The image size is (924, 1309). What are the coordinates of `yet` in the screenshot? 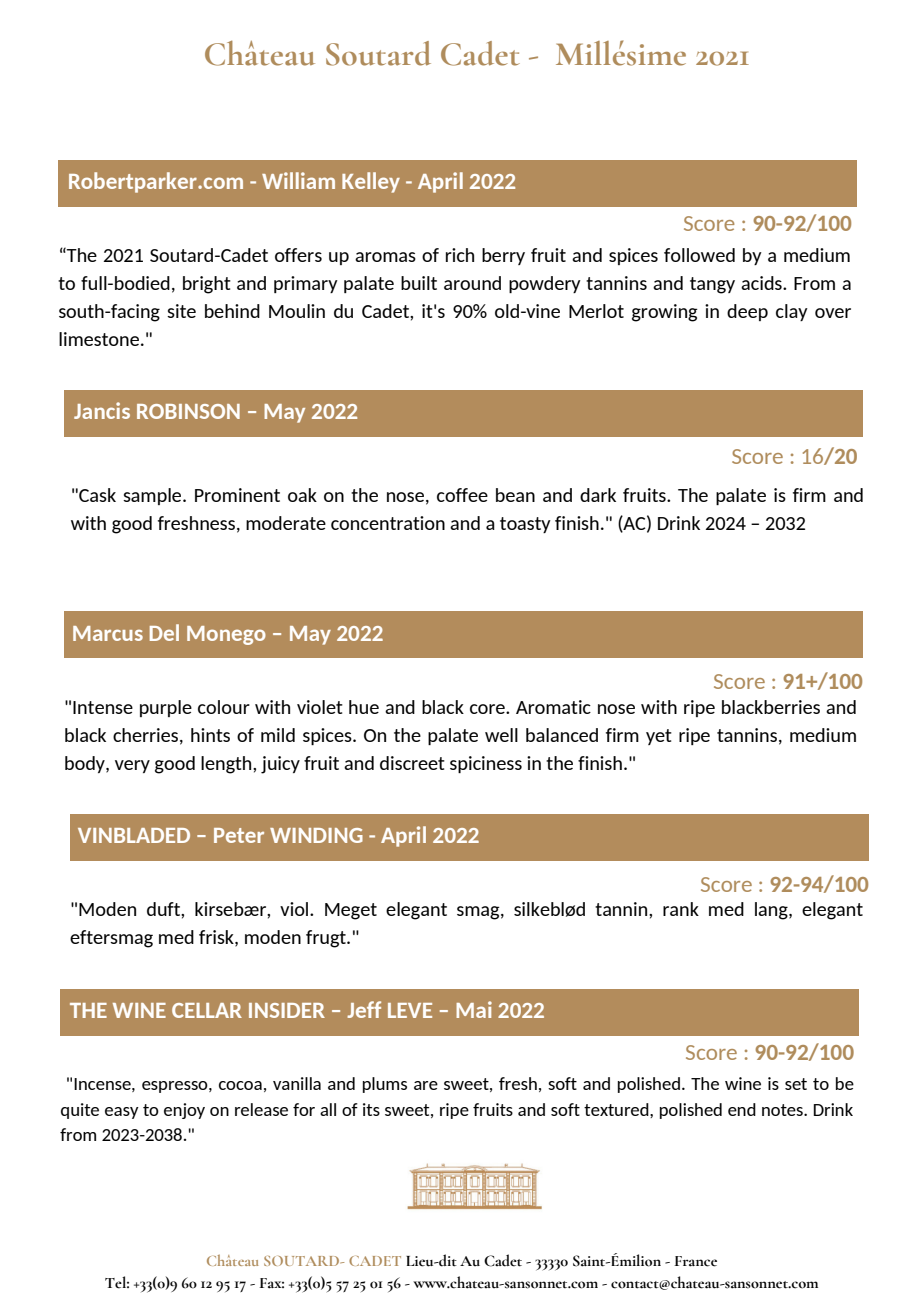 It's located at (659, 737).
